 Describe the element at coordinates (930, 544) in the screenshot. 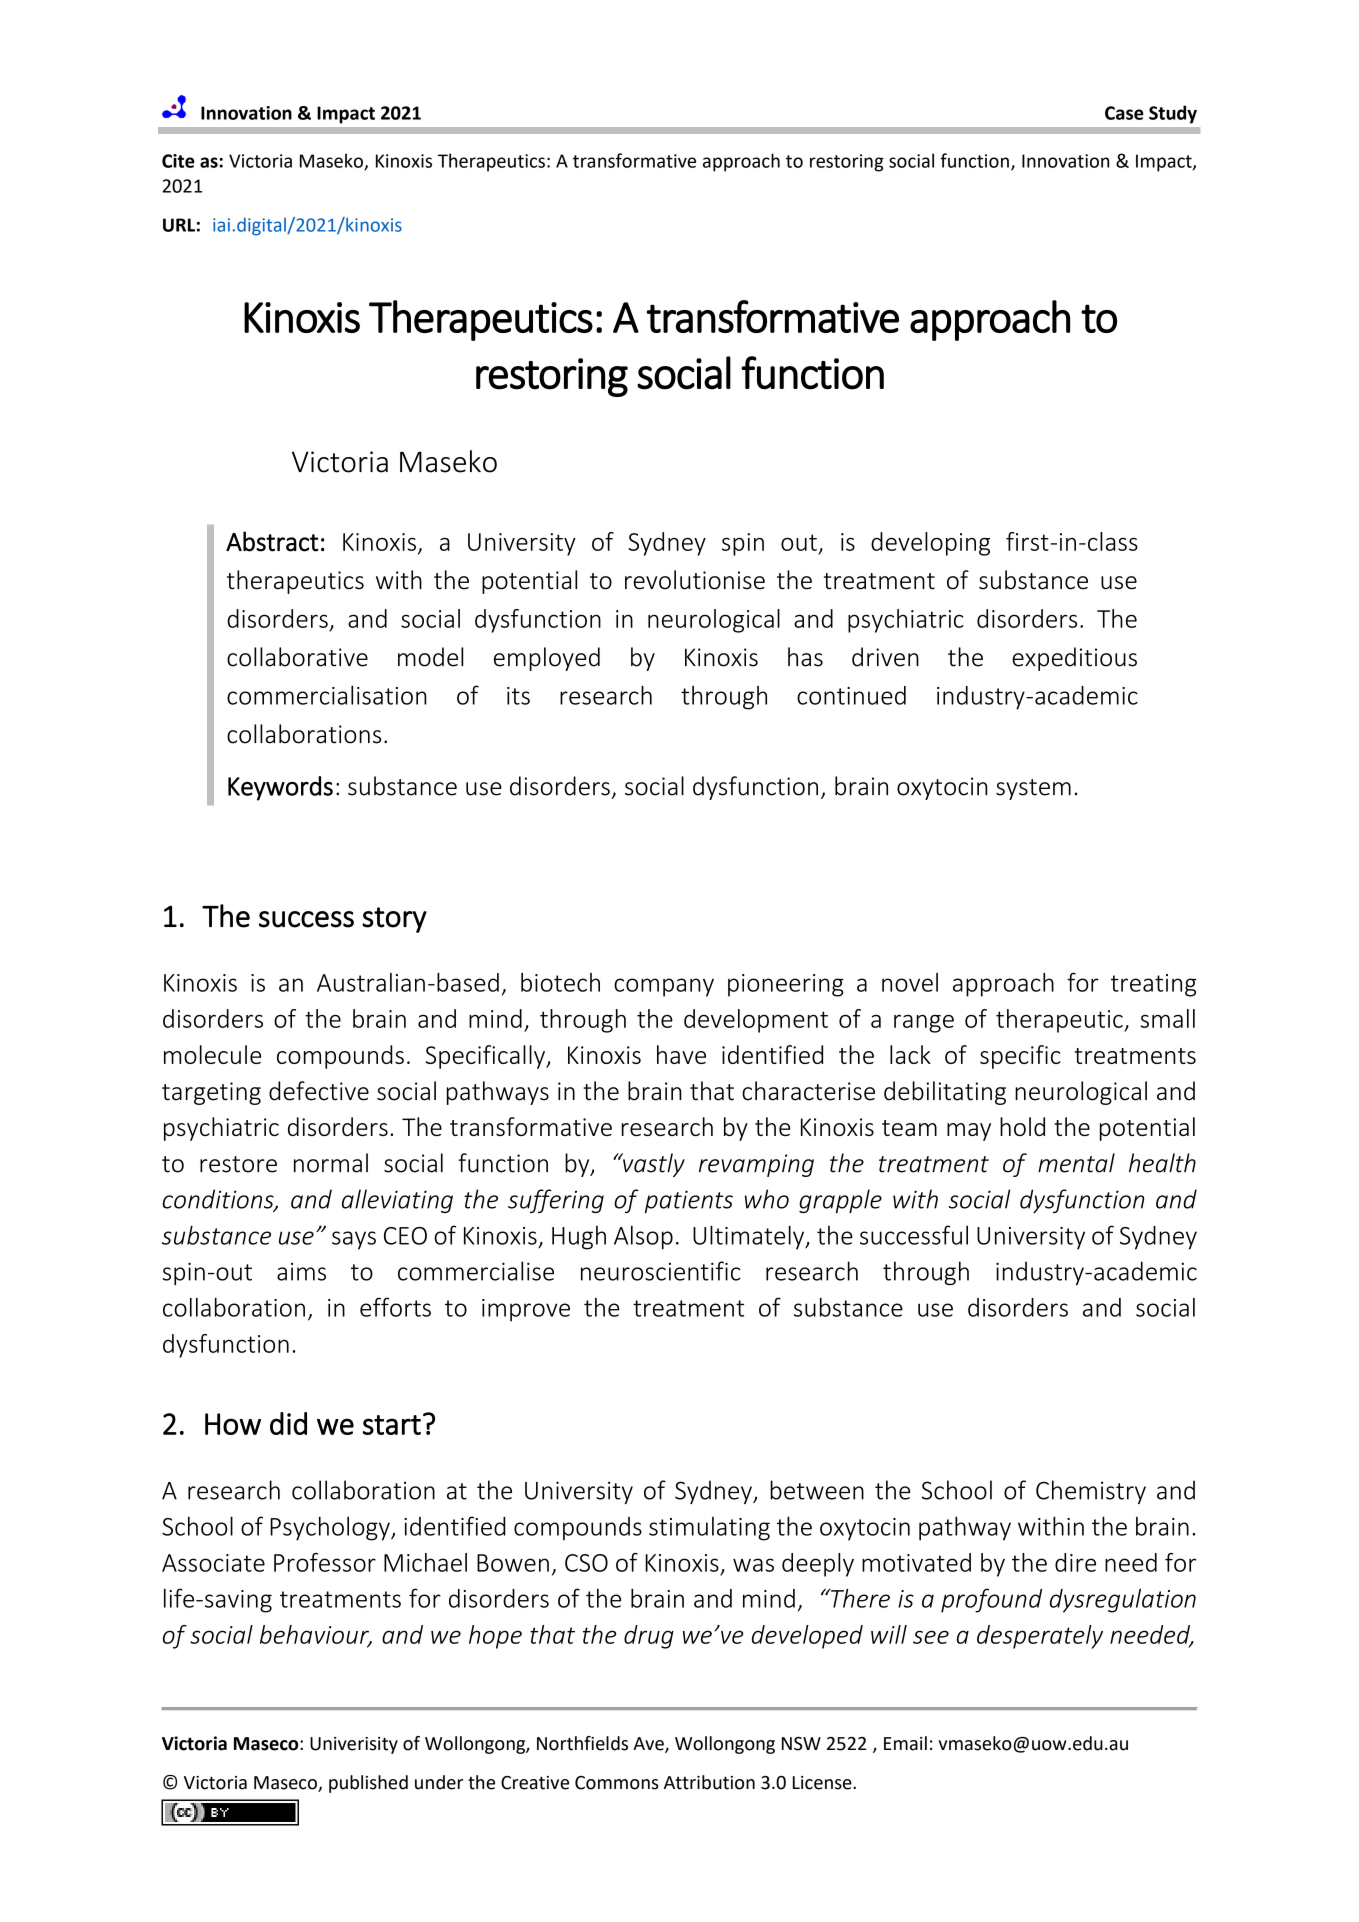

I see `developing` at that location.
